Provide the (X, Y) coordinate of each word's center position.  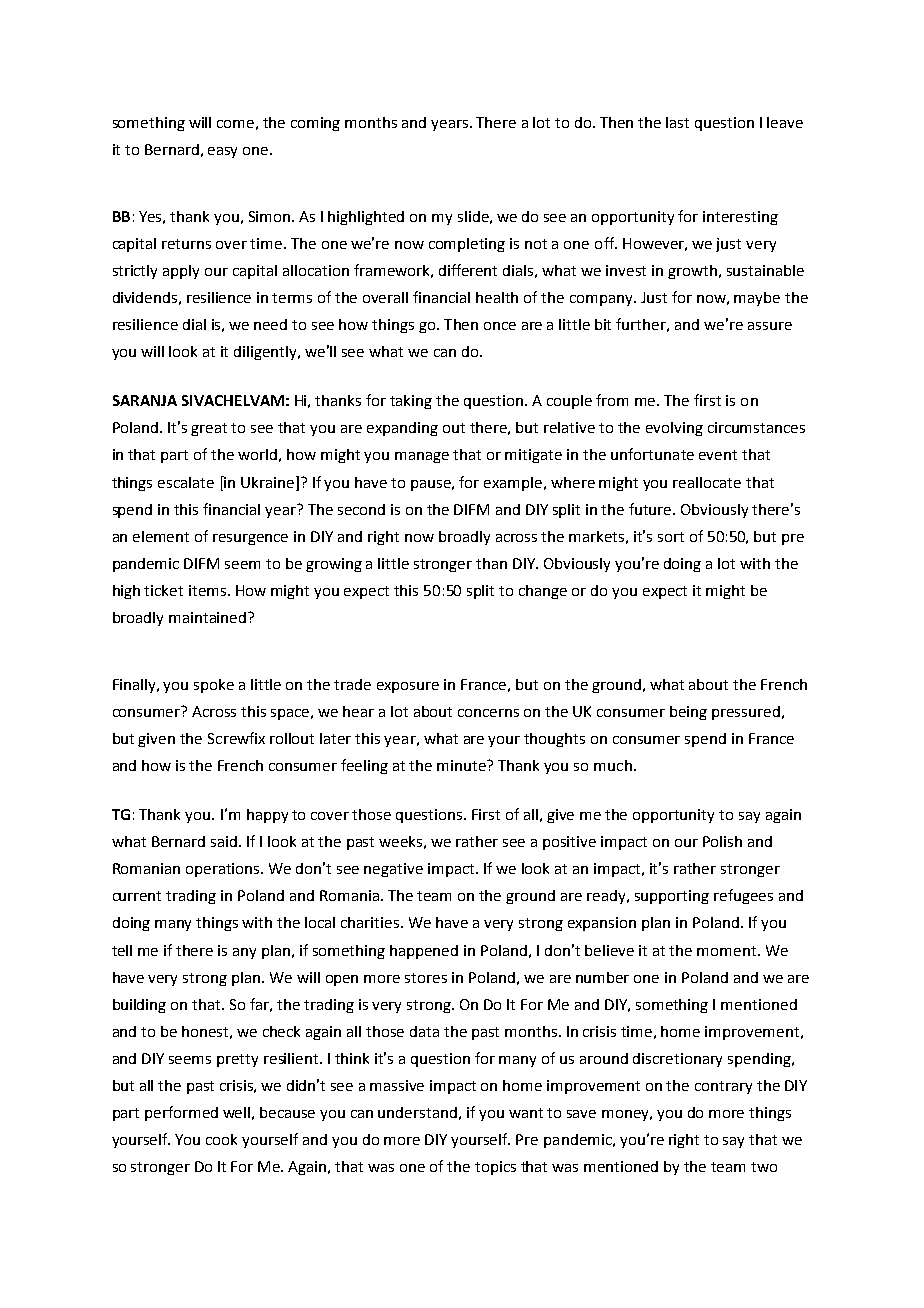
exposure (408, 687)
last (677, 122)
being (688, 713)
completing (467, 245)
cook (221, 1139)
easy (222, 152)
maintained (209, 617)
